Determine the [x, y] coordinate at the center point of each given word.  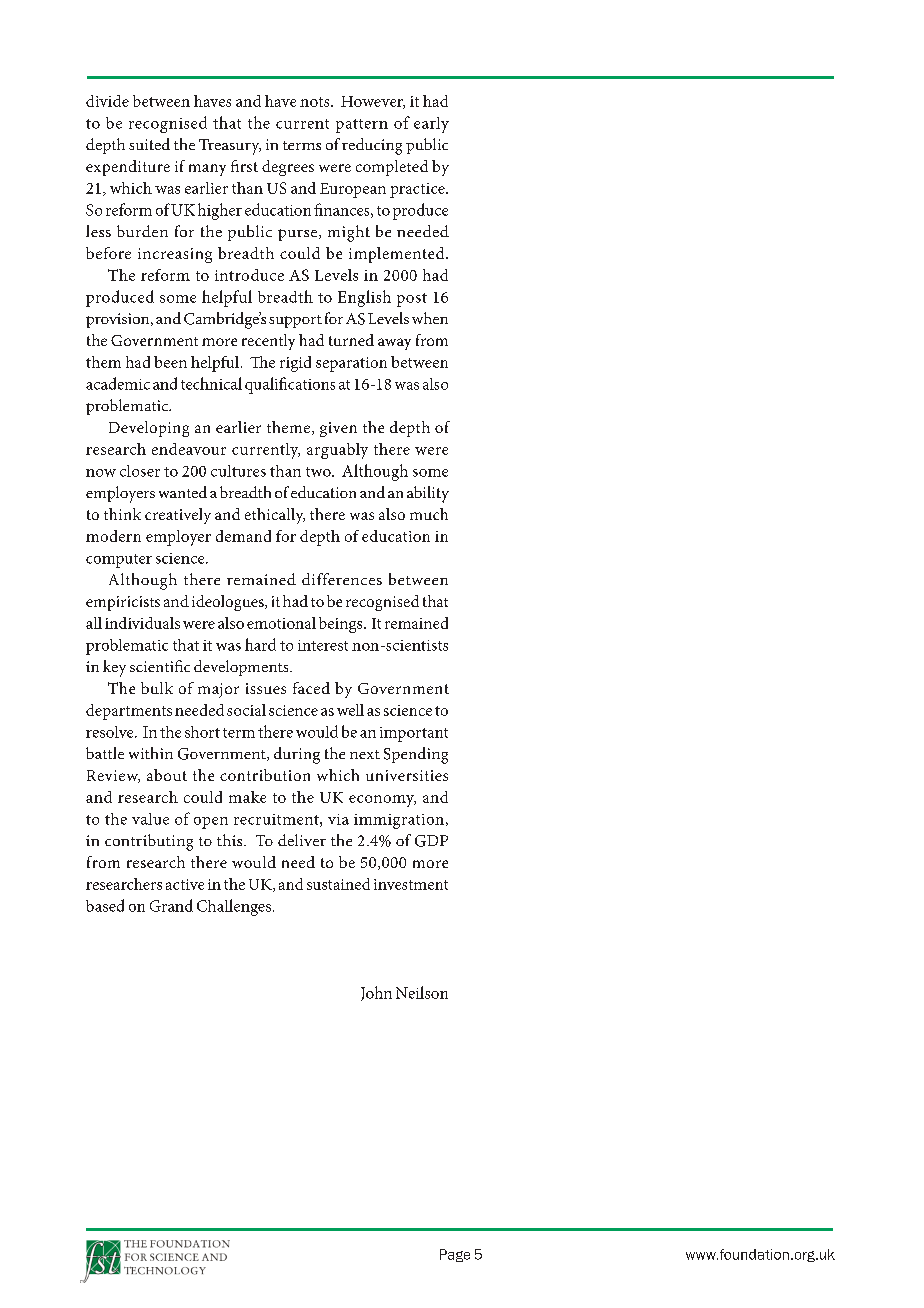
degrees [288, 168]
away [394, 344]
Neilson [422, 992]
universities [407, 775]
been [170, 362]
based [105, 905]
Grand [171, 905]
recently [268, 342]
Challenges [234, 907]
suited [149, 144]
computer [119, 561]
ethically [275, 516]
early [431, 125]
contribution [265, 775]
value [150, 819]
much [429, 514]
